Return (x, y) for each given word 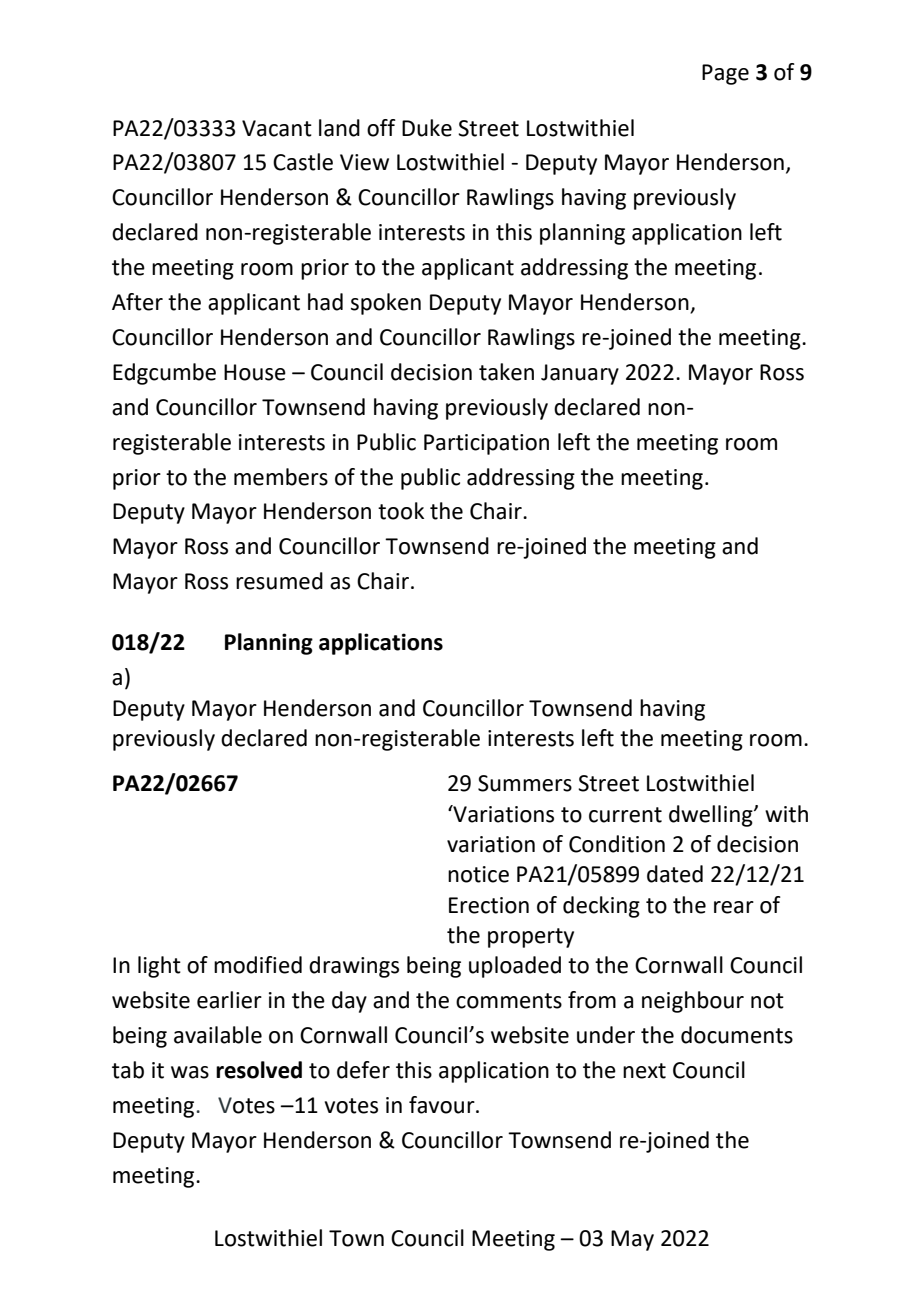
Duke (427, 128)
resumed (279, 581)
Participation (486, 444)
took (401, 511)
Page (725, 74)
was (190, 1072)
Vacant (277, 128)
